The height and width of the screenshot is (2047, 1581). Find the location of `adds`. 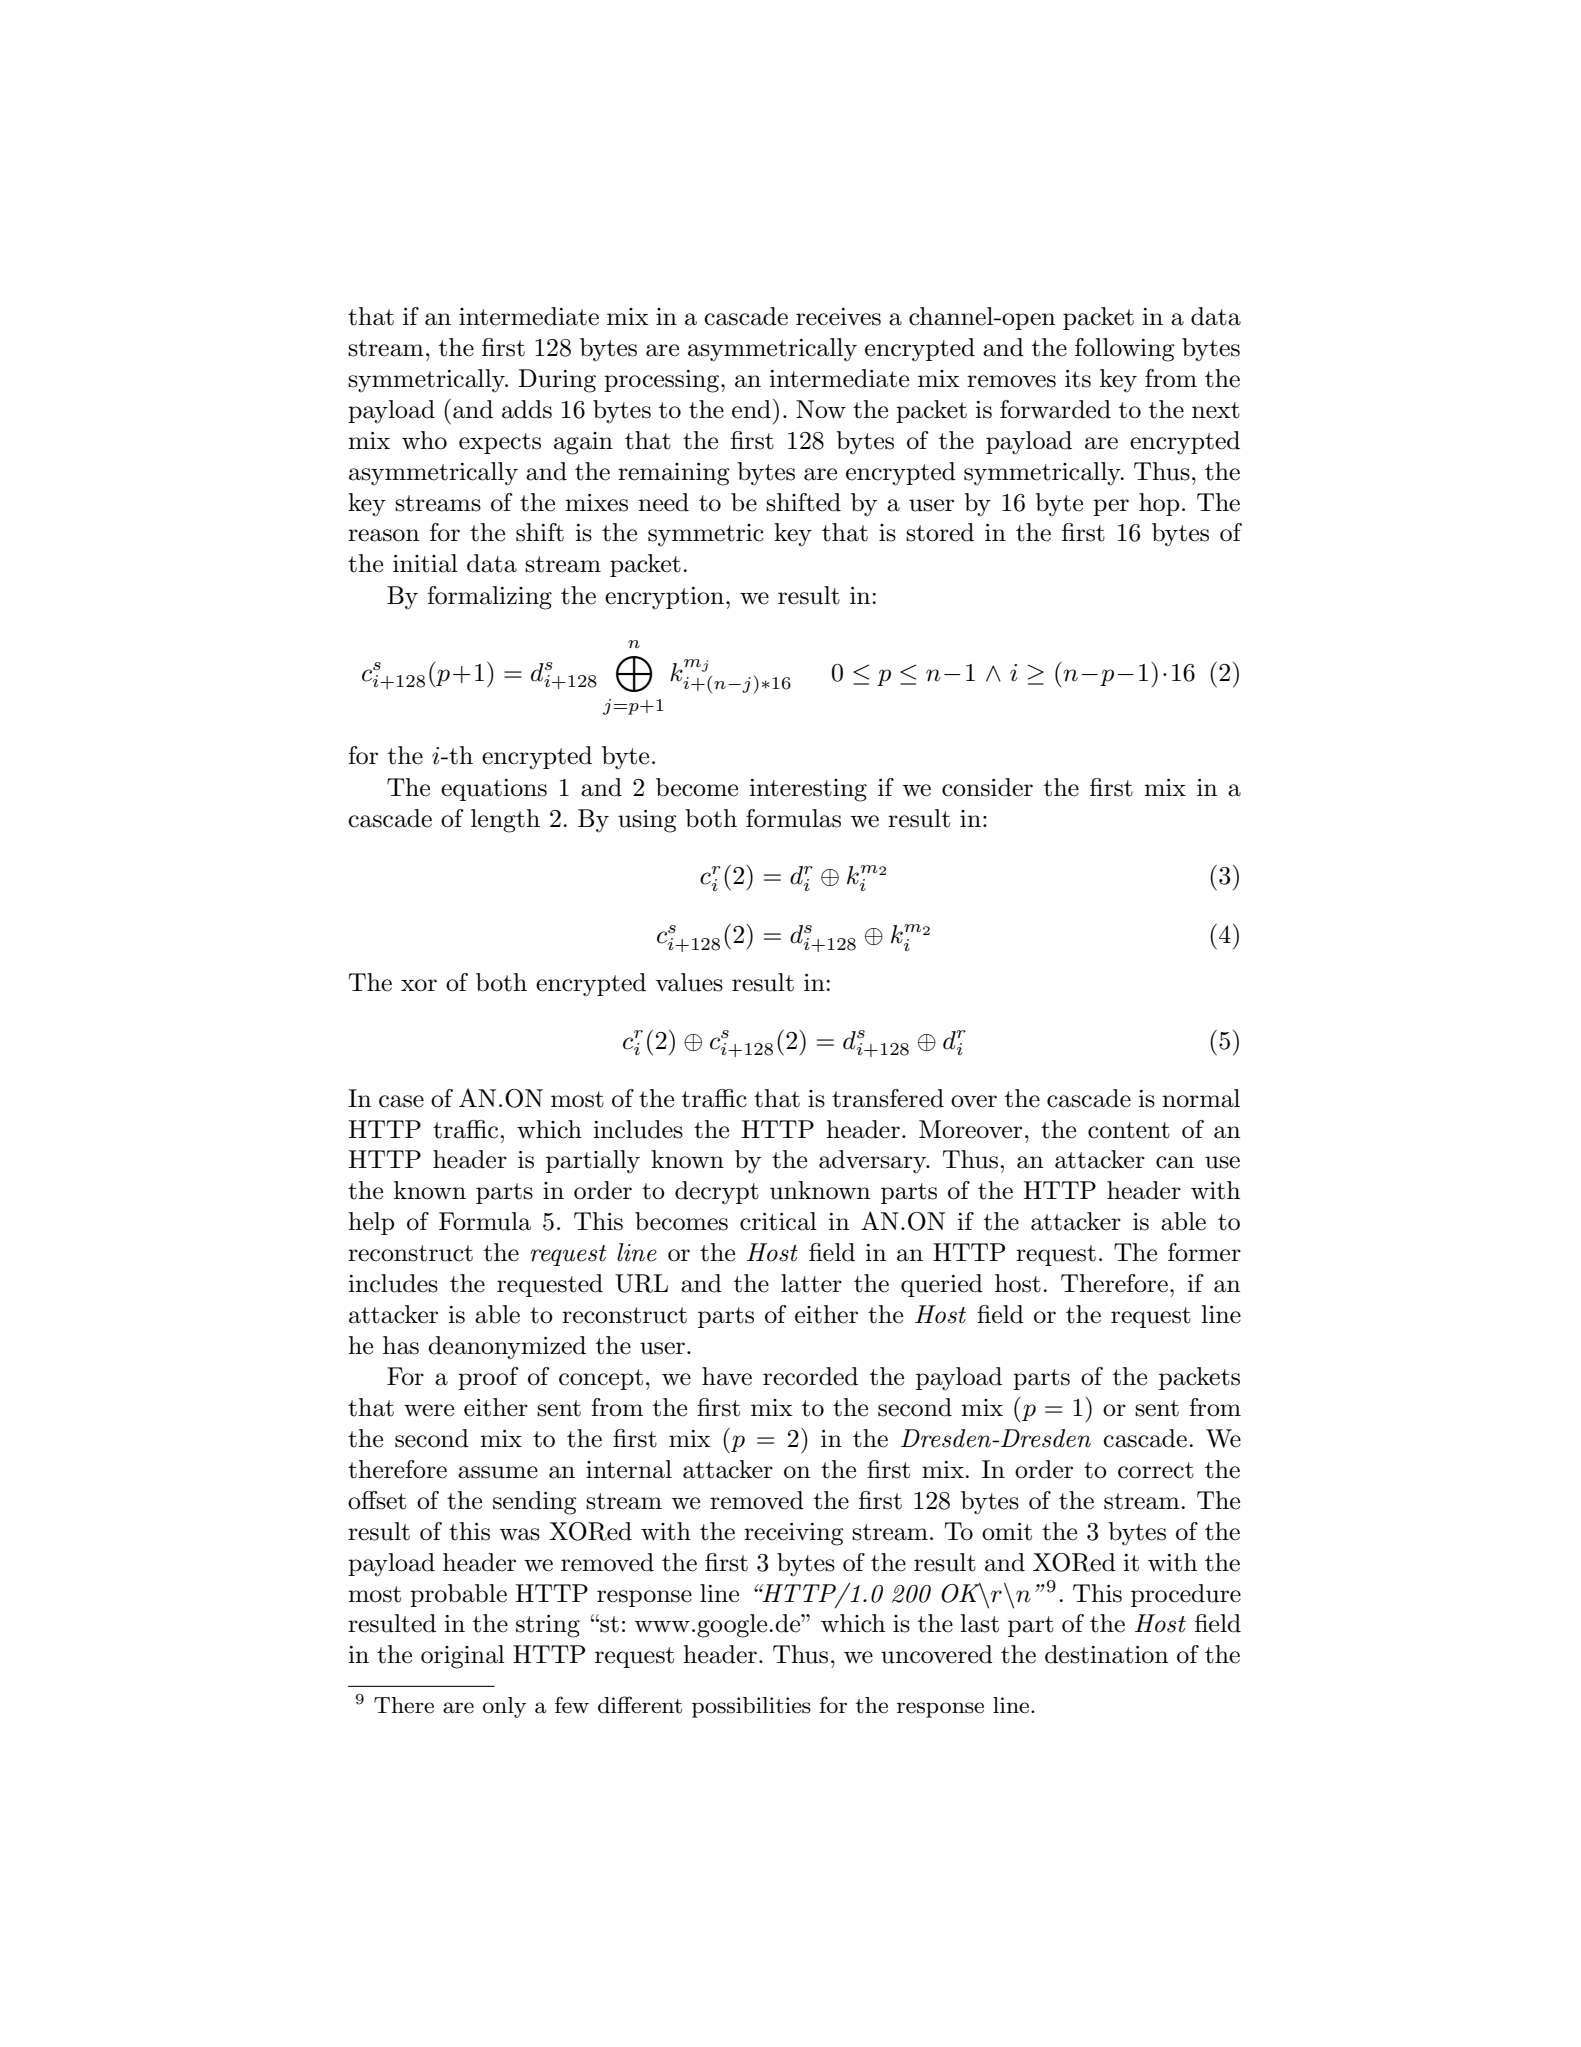

adds is located at coordinates (527, 409).
